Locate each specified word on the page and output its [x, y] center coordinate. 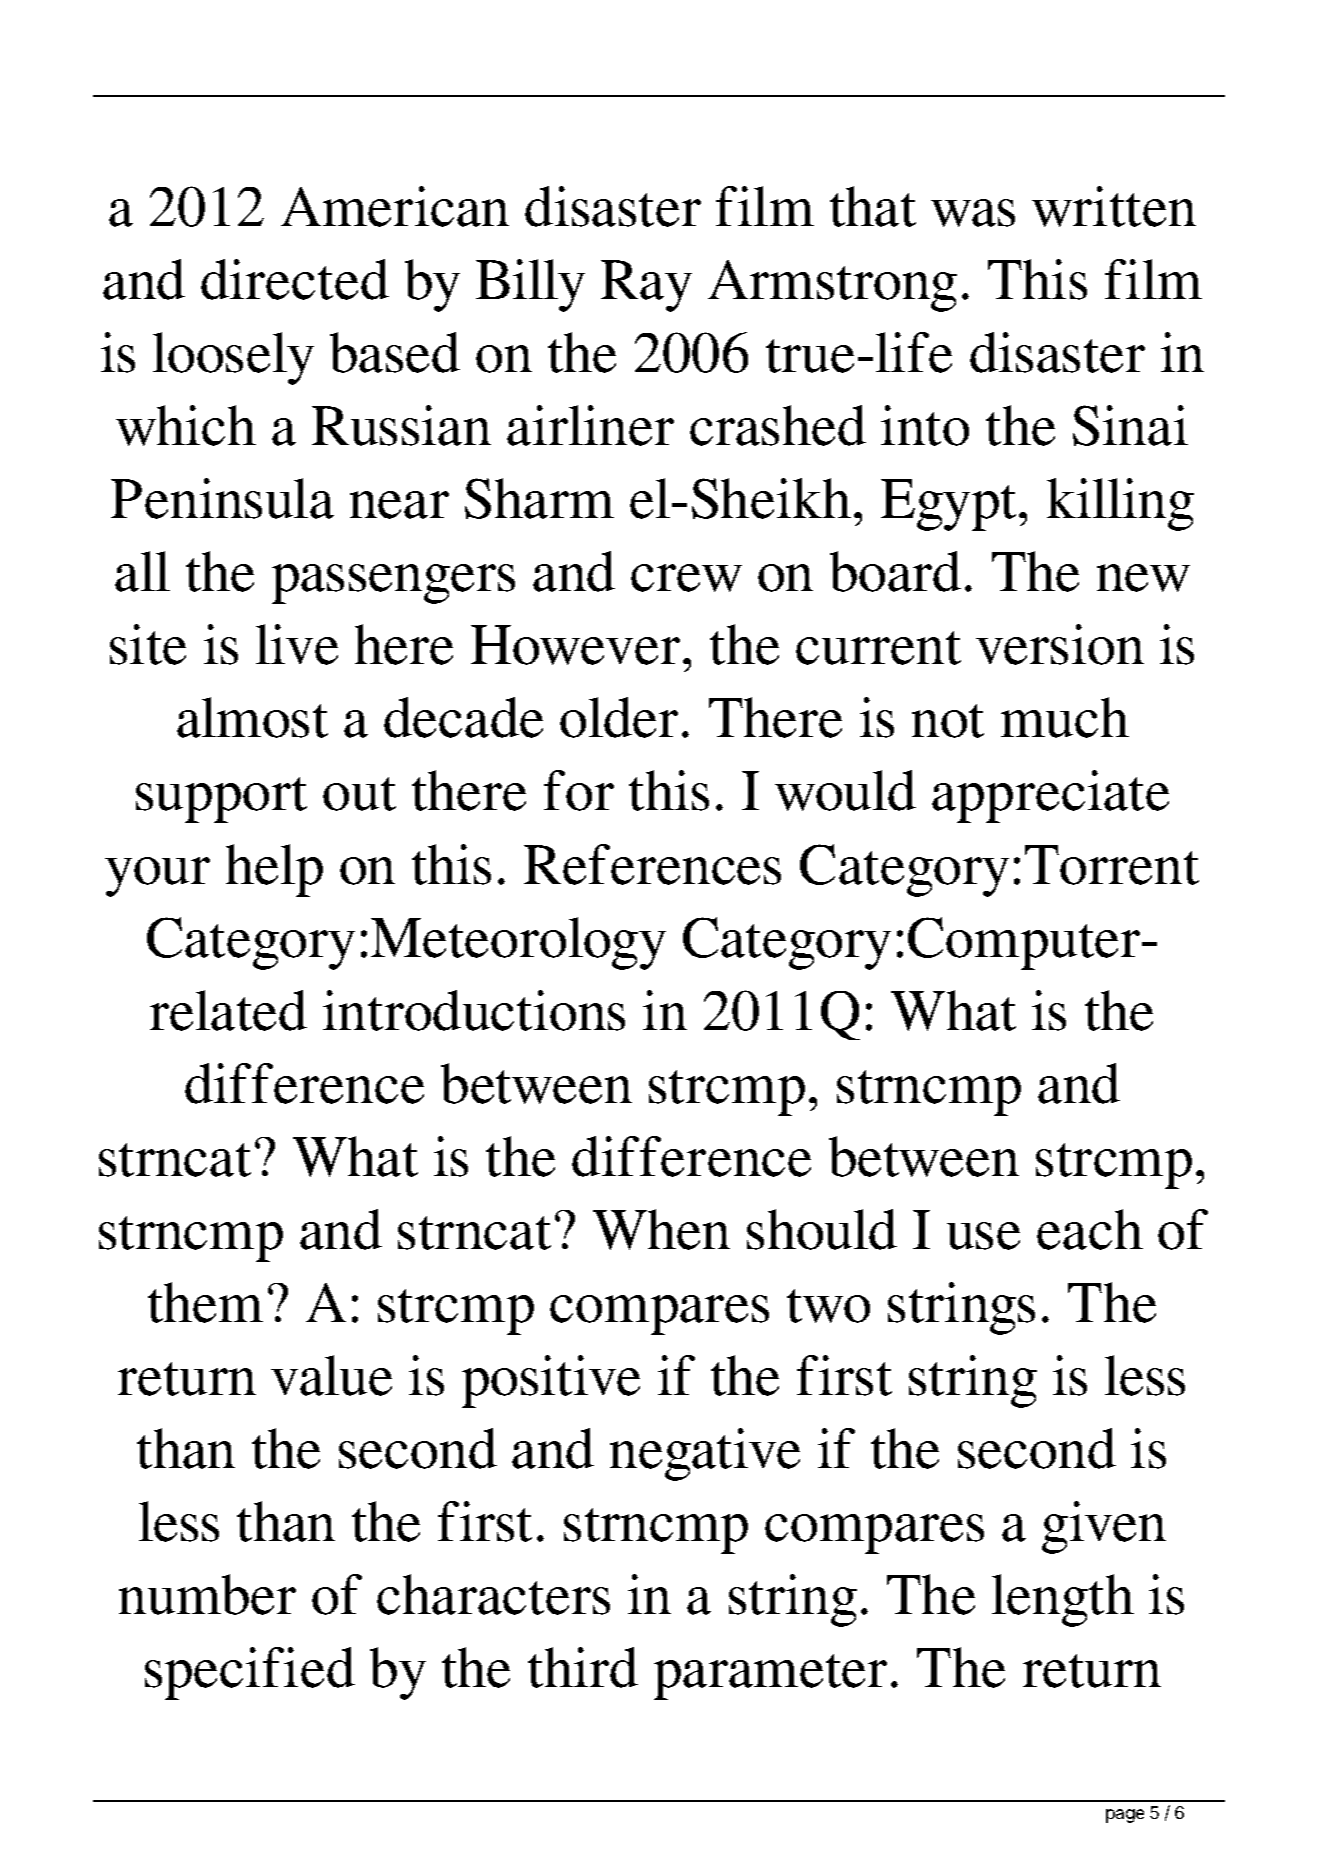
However [575, 645]
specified [250, 1673]
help [274, 870]
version [1060, 644]
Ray [646, 286]
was [973, 213]
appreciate [1050, 796]
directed [295, 279]
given [1104, 1527]
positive [551, 1381]
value [331, 1375]
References [652, 864]
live [297, 644]
